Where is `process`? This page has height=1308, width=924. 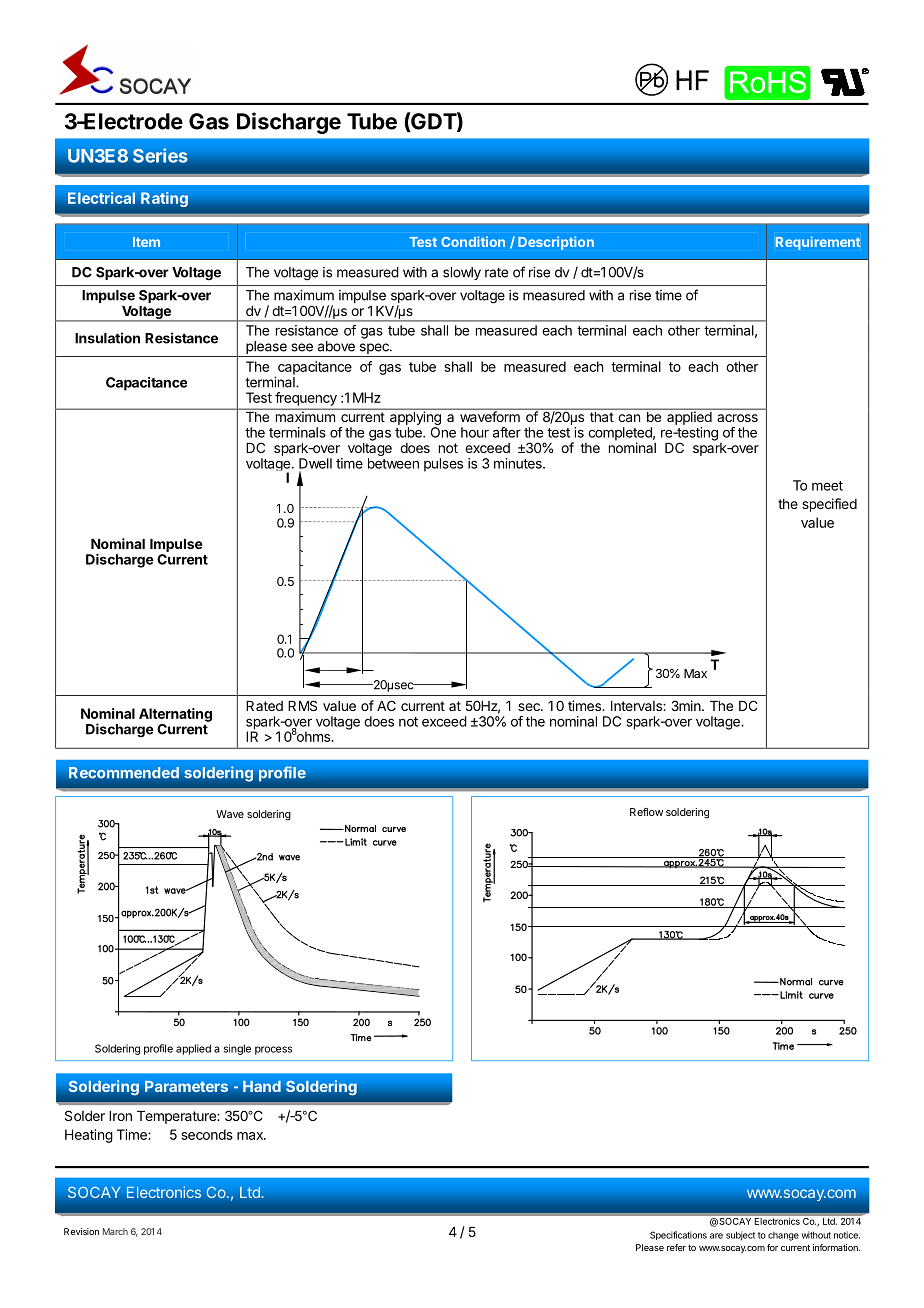 process is located at coordinates (273, 1050).
